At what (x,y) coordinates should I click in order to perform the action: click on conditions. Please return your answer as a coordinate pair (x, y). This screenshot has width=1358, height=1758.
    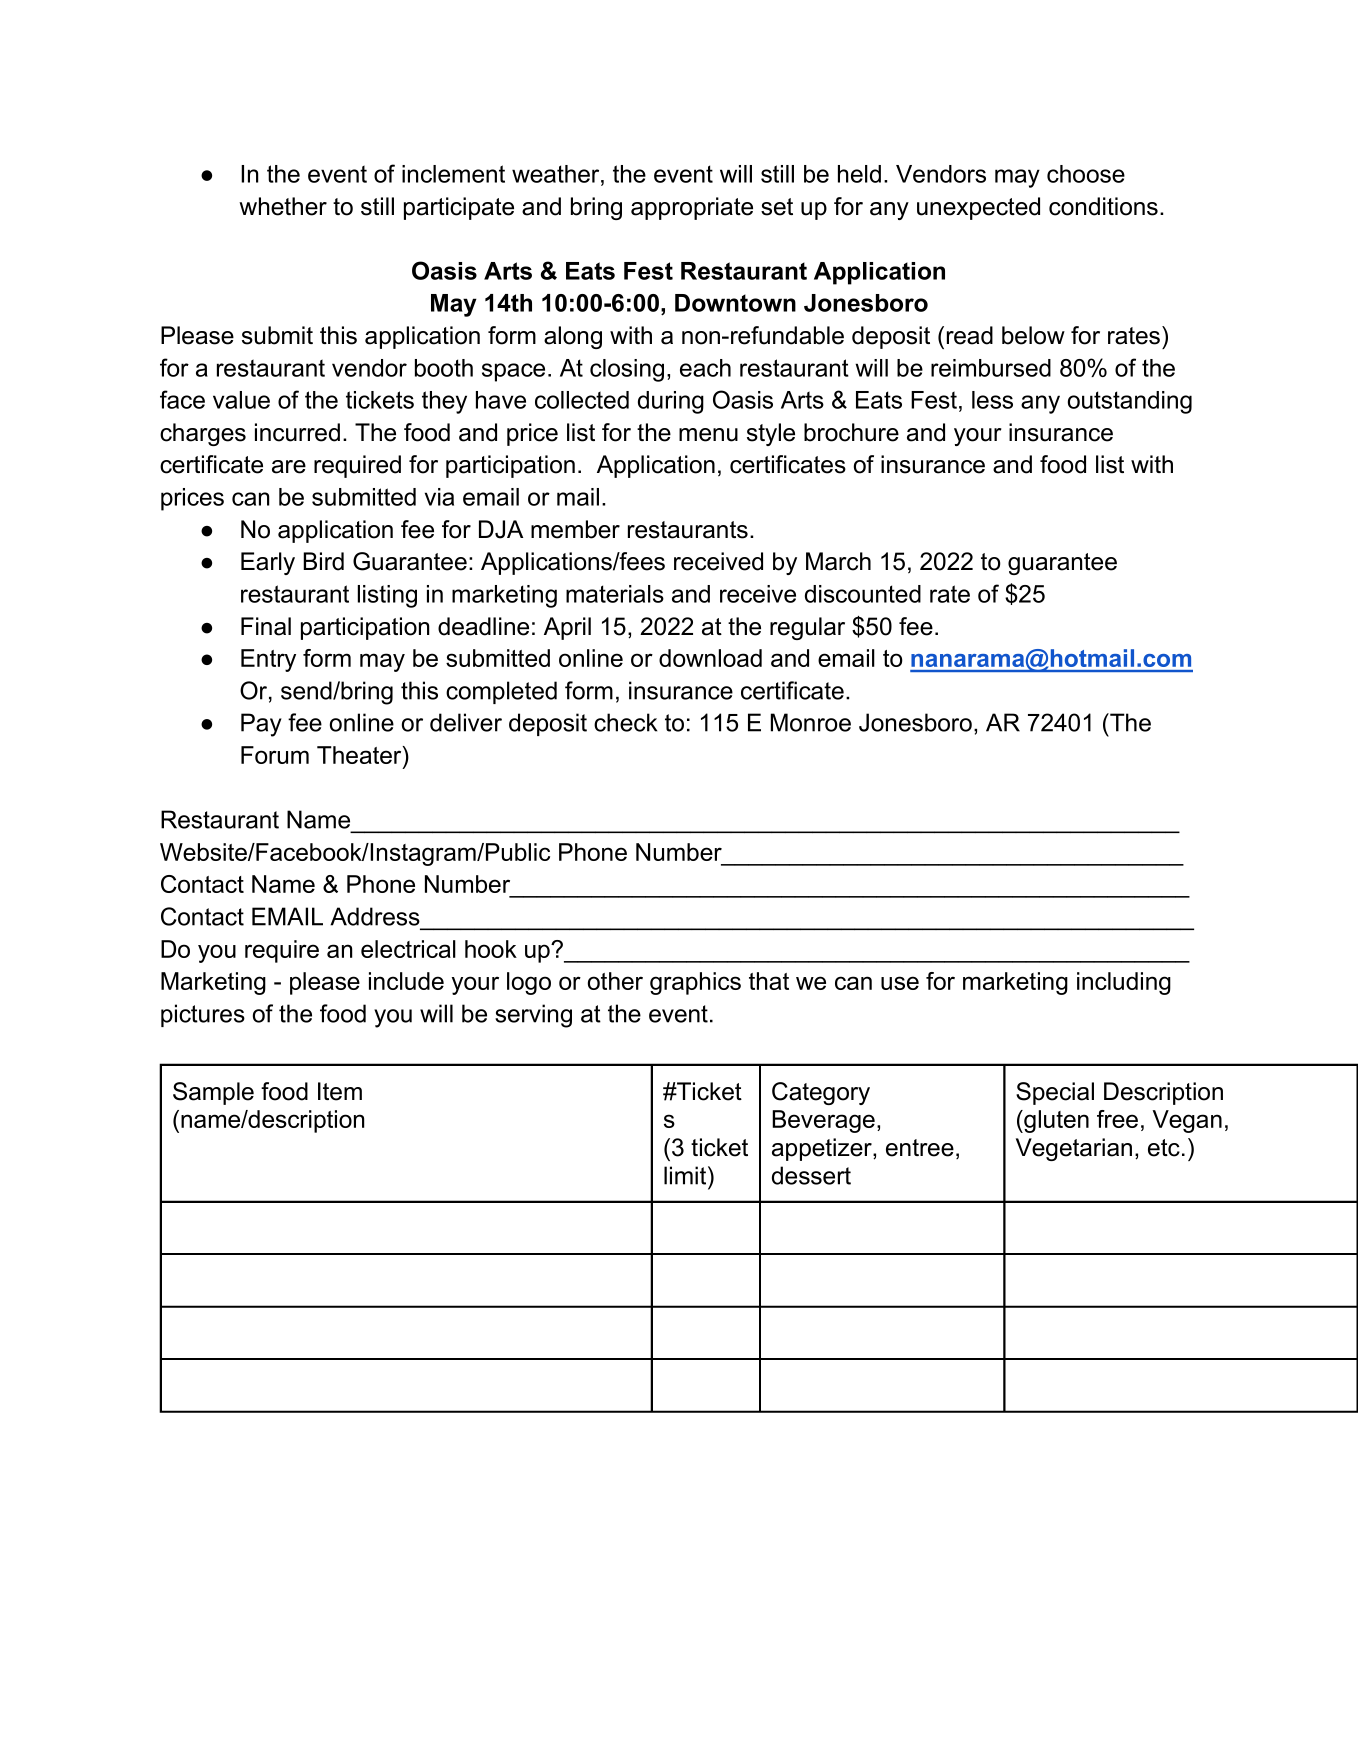
    Looking at the image, I should click on (1103, 206).
